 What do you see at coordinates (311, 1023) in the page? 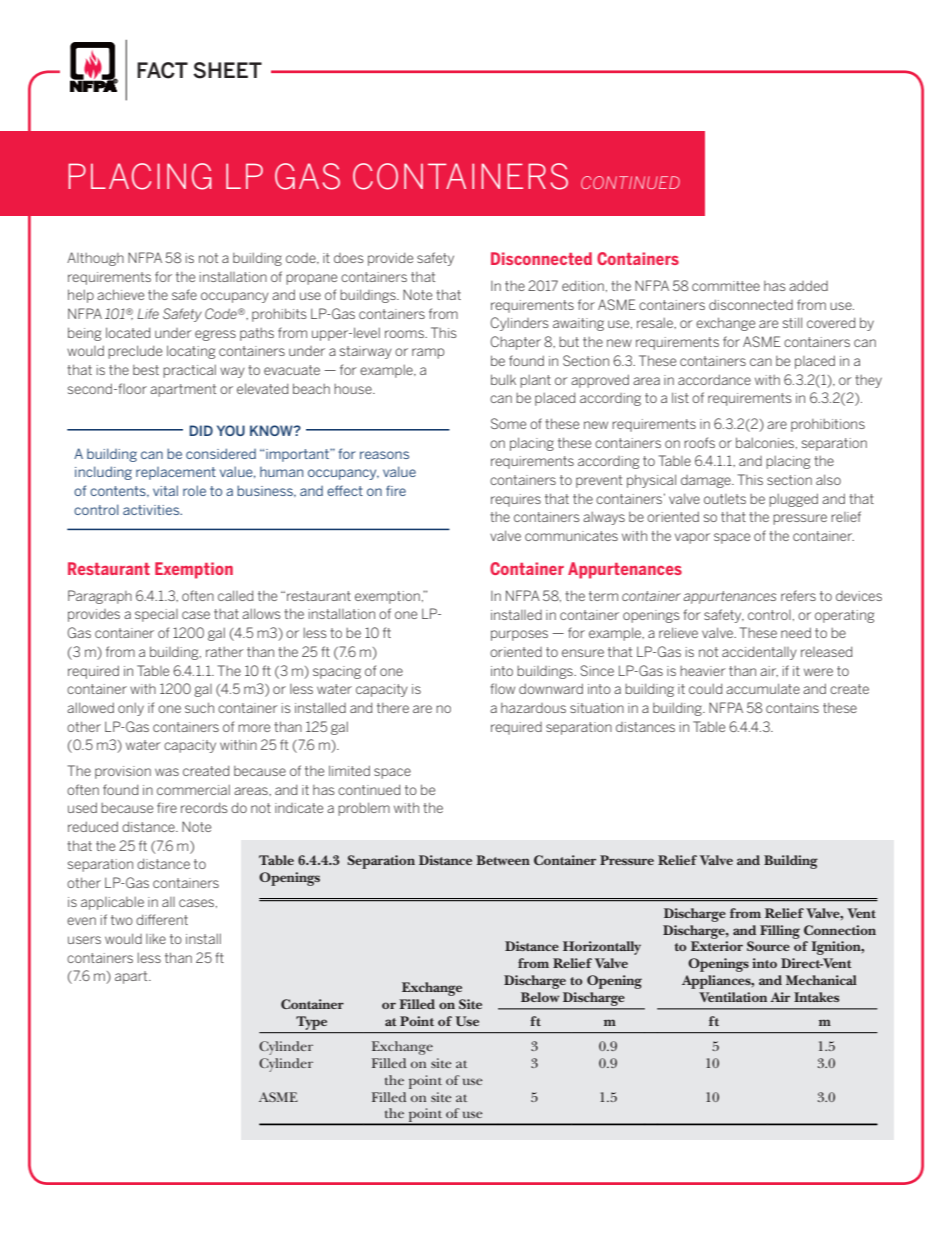
I see `Type` at bounding box center [311, 1023].
